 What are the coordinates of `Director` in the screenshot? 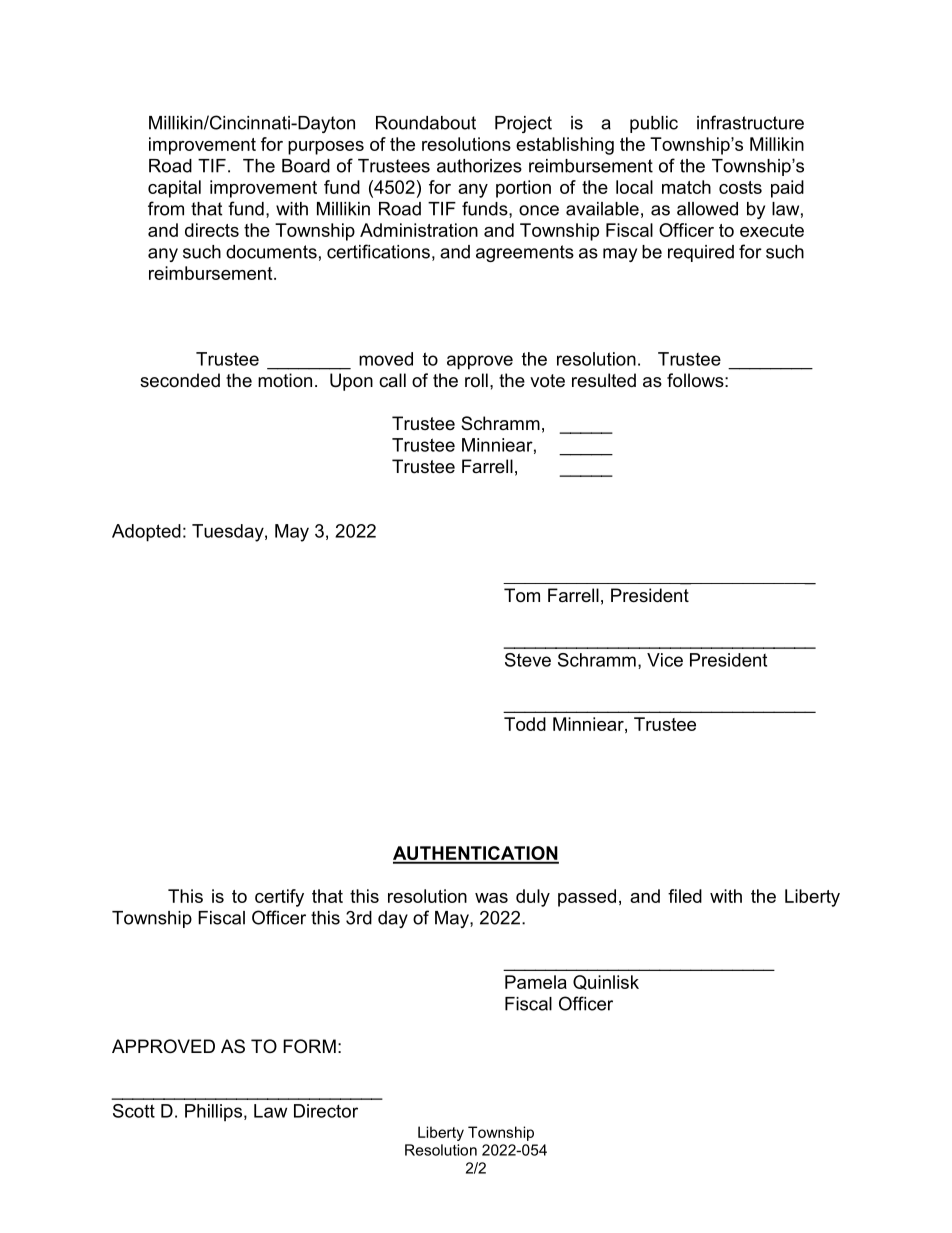 It's located at (326, 1111).
